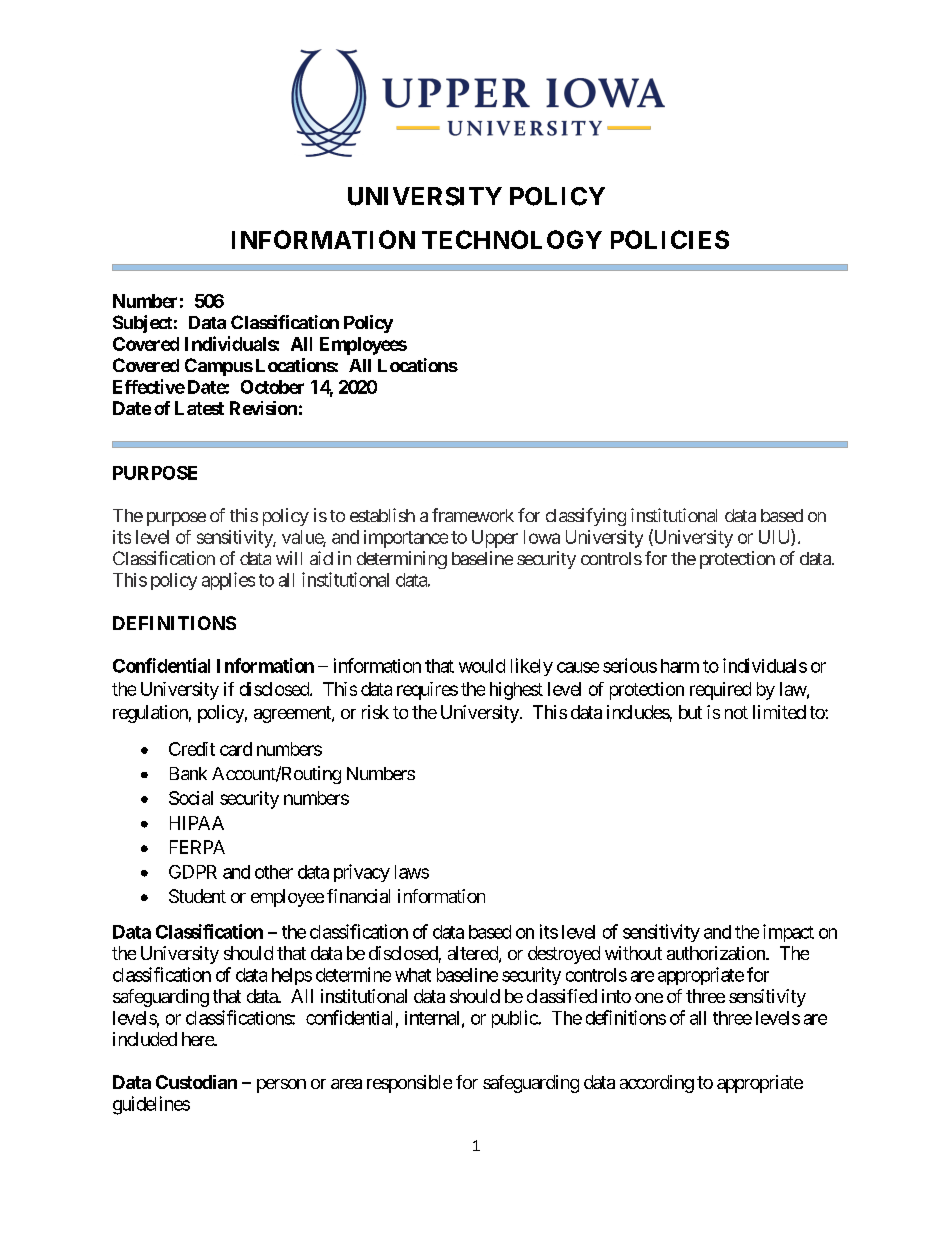 This screenshot has height=1233, width=952. Describe the element at coordinates (512, 239) in the screenshot. I see `TECHNOLOGY` at that location.
